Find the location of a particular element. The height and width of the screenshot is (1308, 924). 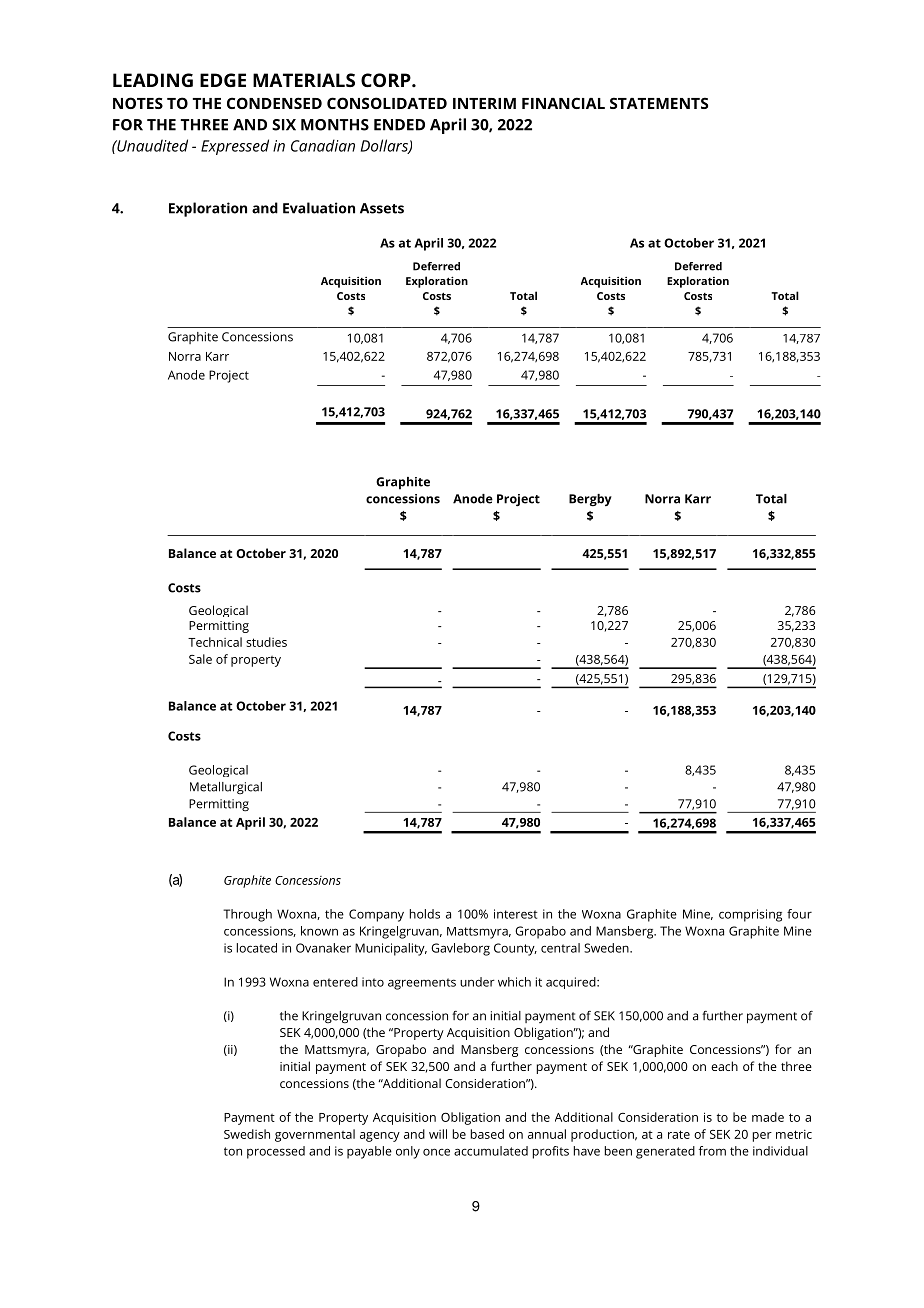

EDGE is located at coordinates (223, 80).
